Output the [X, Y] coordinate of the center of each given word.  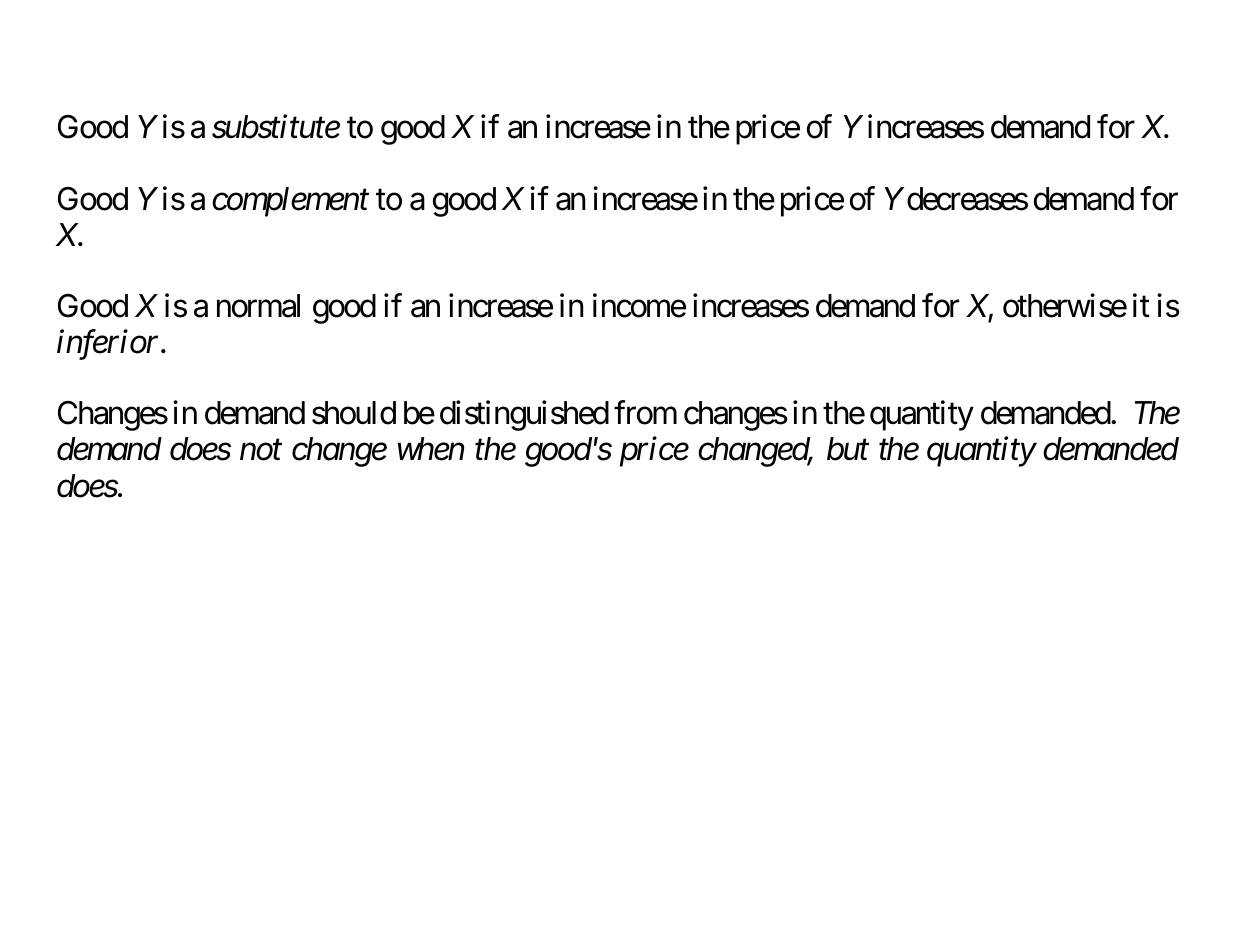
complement [290, 202]
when [431, 449]
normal [258, 306]
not [261, 451]
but [848, 449]
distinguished [524, 416]
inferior [107, 345]
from [645, 413]
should [354, 413]
